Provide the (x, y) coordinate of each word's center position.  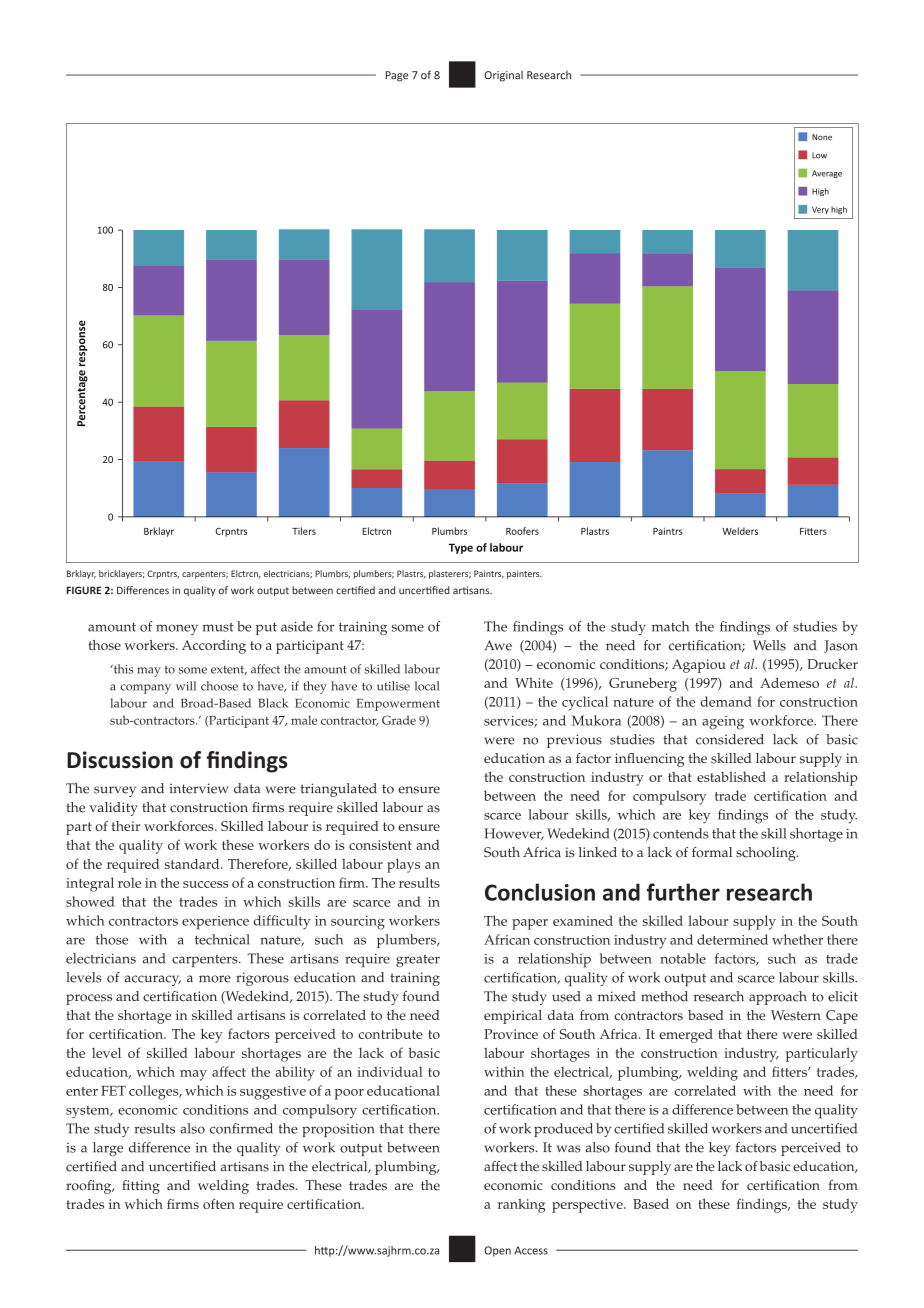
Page (397, 76)
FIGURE (84, 590)
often (219, 1203)
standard (193, 863)
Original (503, 76)
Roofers (522, 531)
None (822, 137)
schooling (767, 854)
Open (497, 1251)
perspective (588, 1206)
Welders (740, 531)
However (514, 834)
